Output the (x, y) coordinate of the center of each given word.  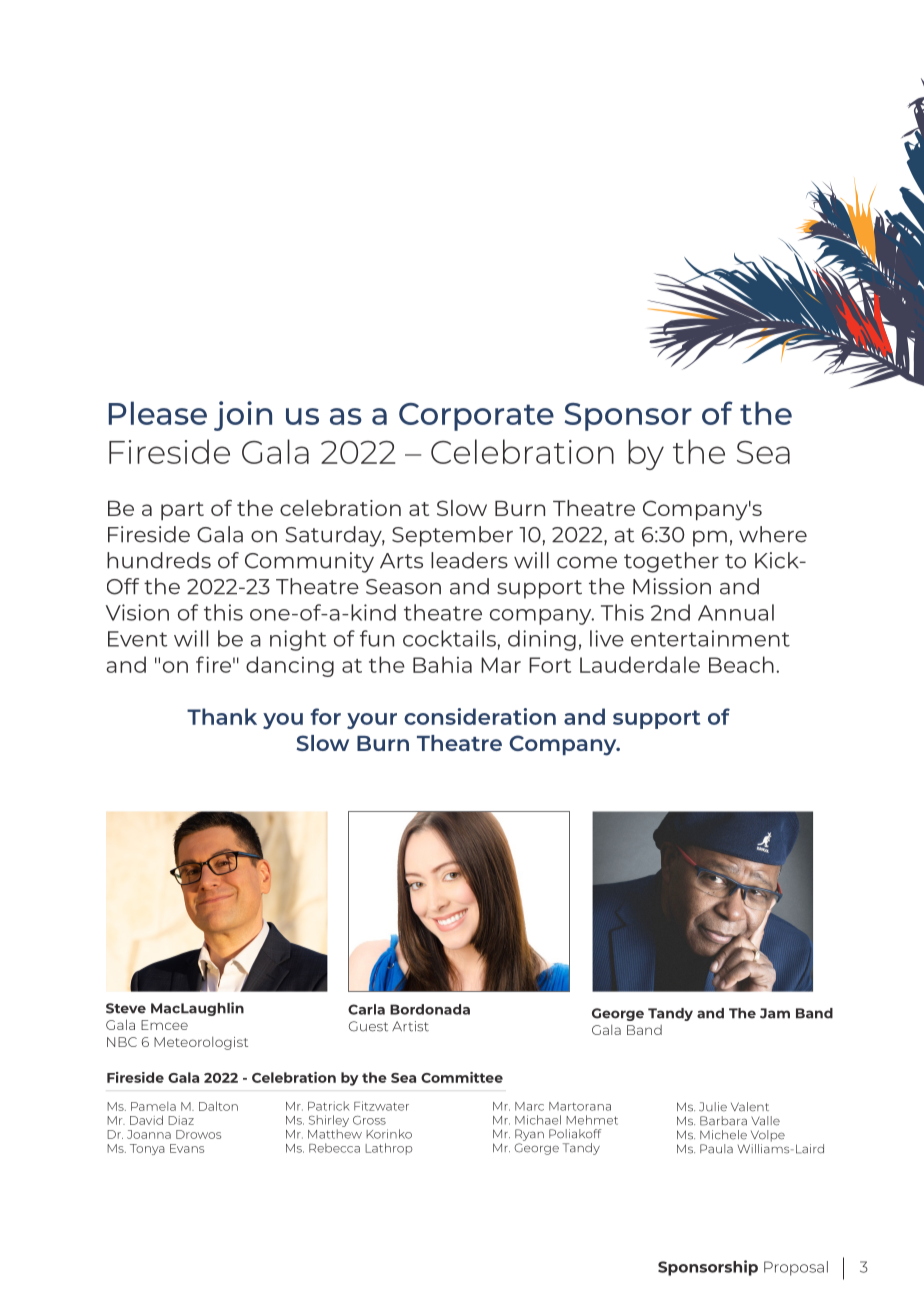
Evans (187, 1148)
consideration (480, 716)
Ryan (529, 1135)
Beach (741, 664)
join (243, 416)
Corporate (476, 417)
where (773, 534)
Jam (775, 1013)
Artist (410, 1026)
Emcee (164, 1025)
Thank (222, 716)
